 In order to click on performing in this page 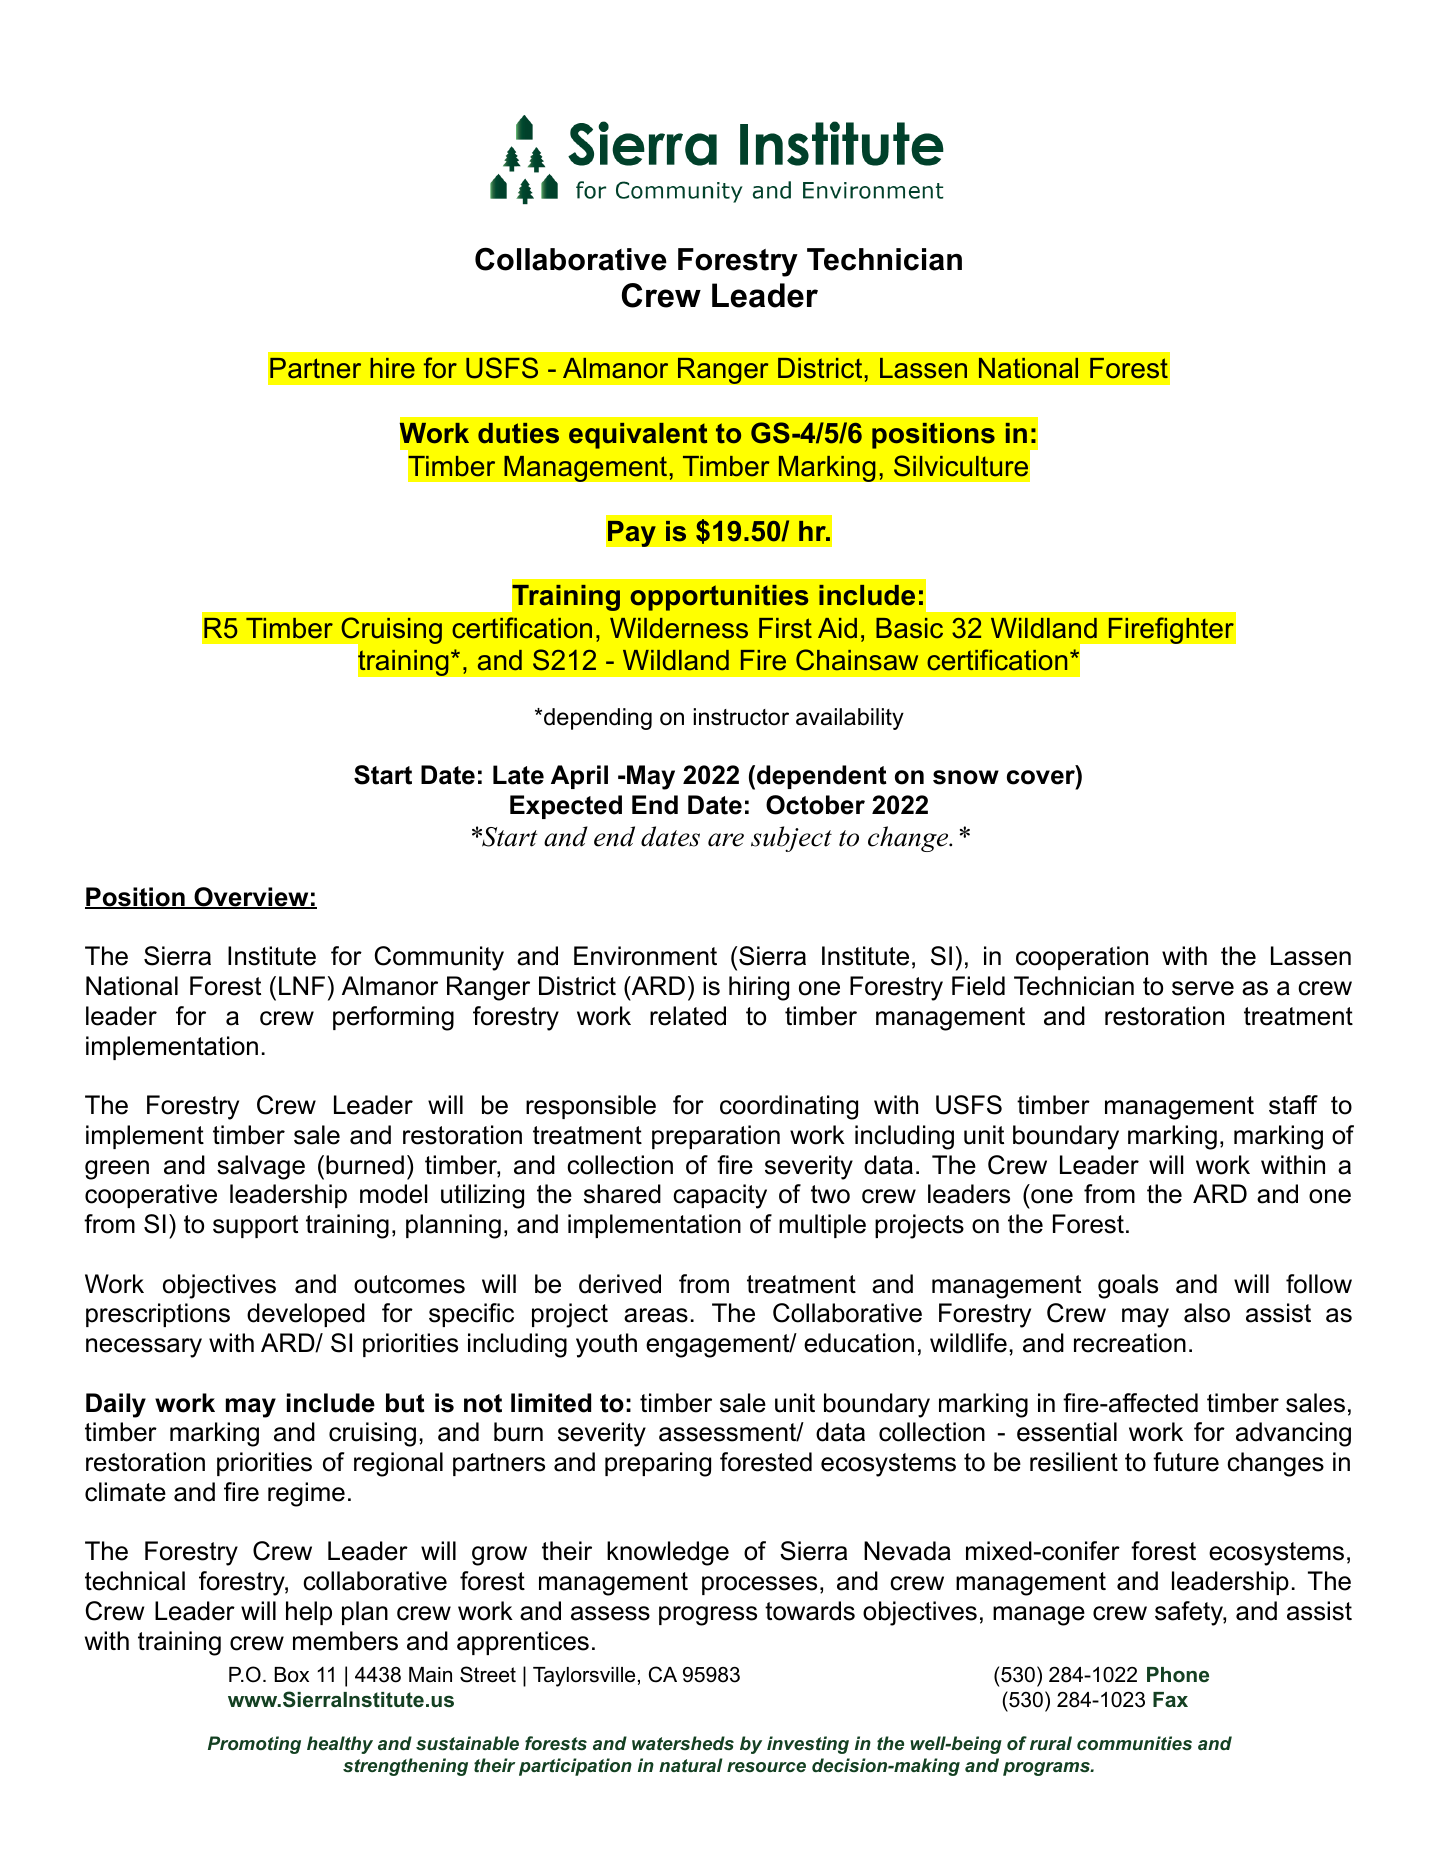, I will do `click(393, 1018)`.
